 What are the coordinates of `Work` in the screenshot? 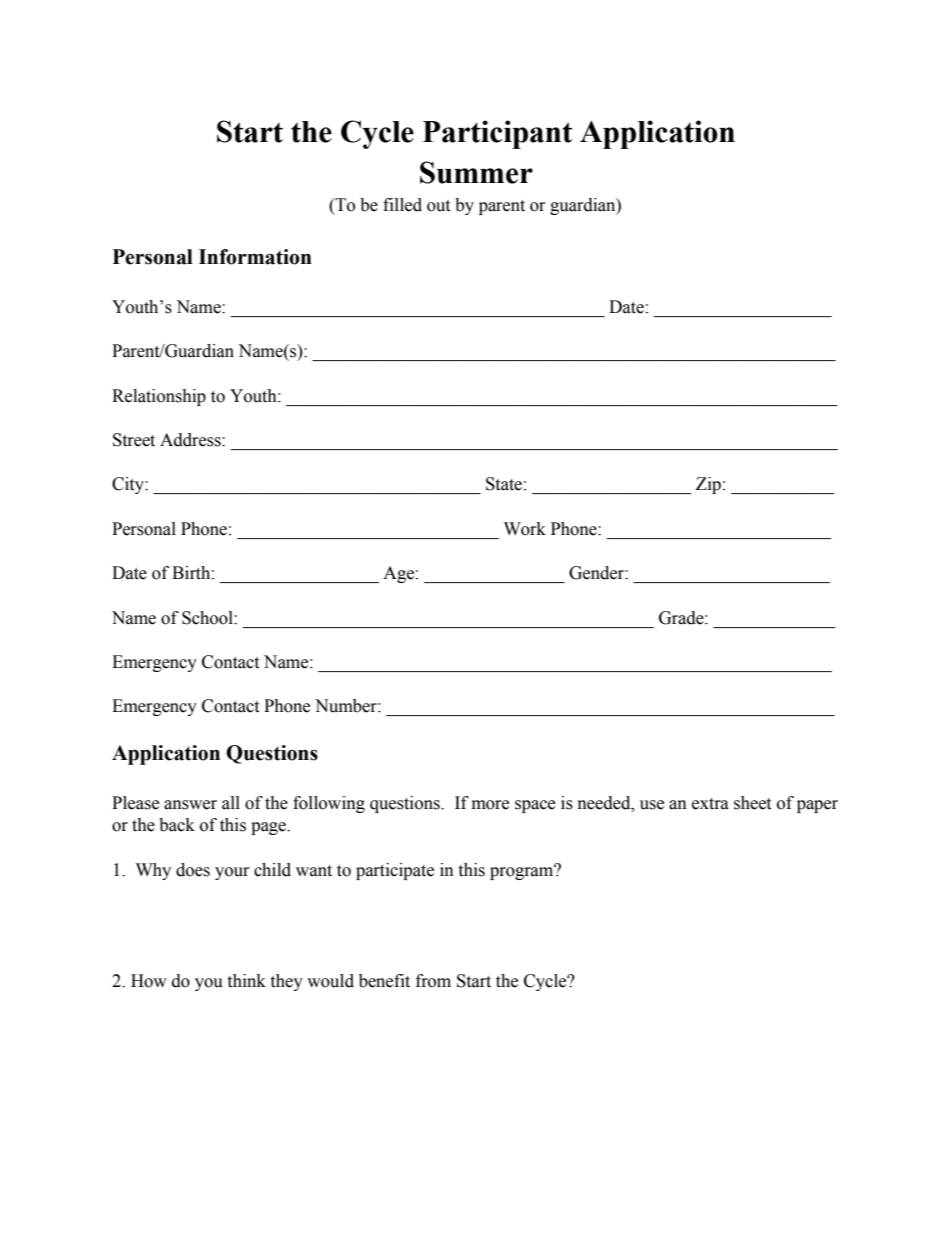 It's located at (525, 529).
